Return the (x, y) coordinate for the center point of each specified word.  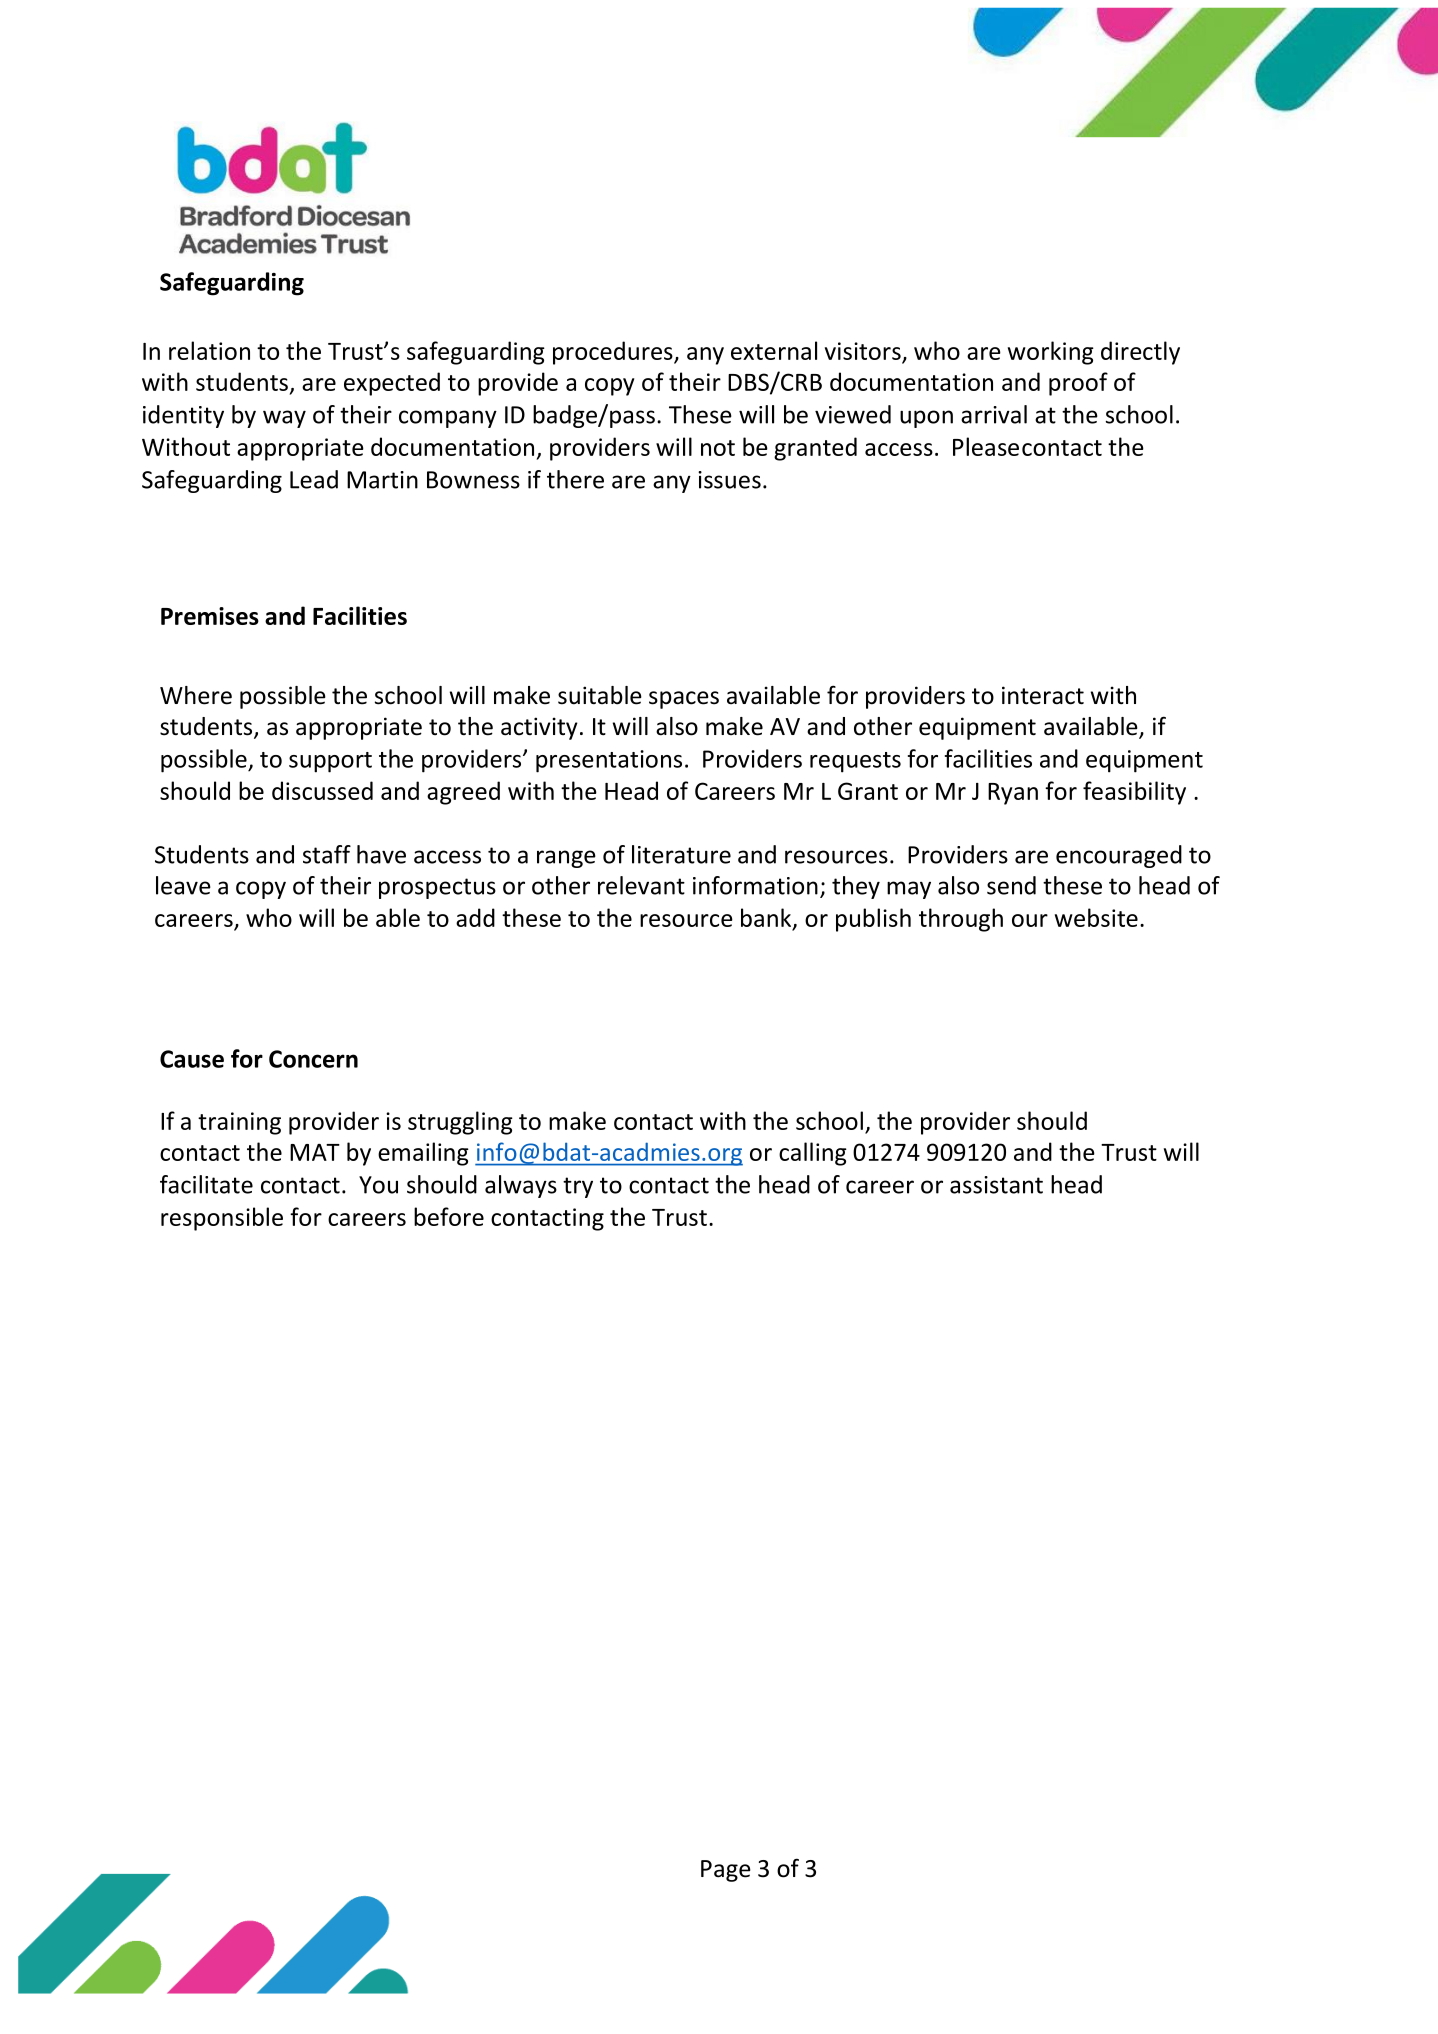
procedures (614, 353)
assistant (996, 1185)
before (449, 1216)
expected (392, 384)
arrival (994, 414)
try (578, 1187)
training (239, 1123)
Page (726, 1871)
